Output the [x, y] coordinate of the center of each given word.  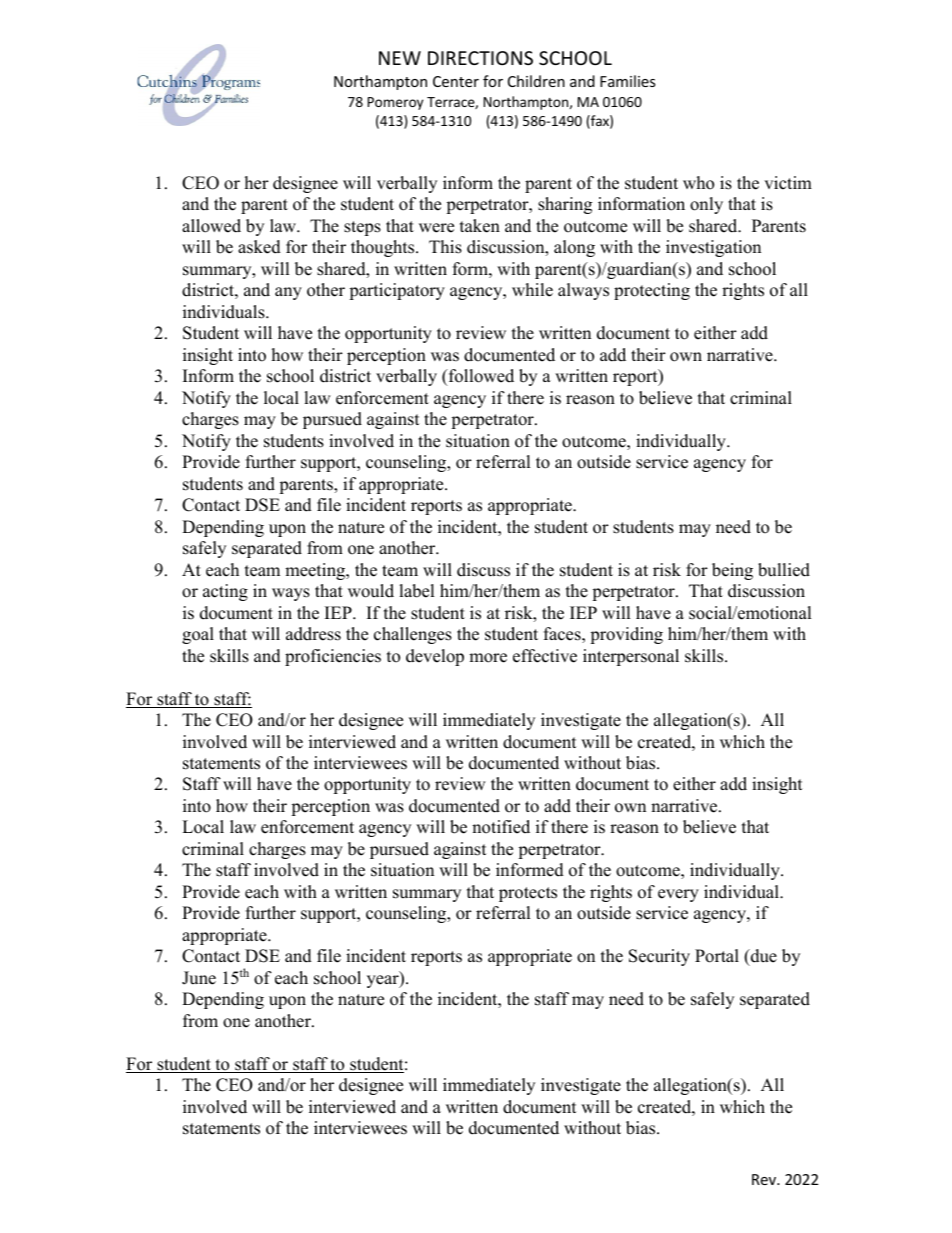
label [417, 591]
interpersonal [631, 657]
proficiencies [333, 657]
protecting [652, 291]
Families [628, 81]
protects [528, 894]
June [199, 978]
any [288, 293]
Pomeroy [395, 103]
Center [456, 81]
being [732, 571]
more [488, 658]
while [532, 290]
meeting [316, 571]
